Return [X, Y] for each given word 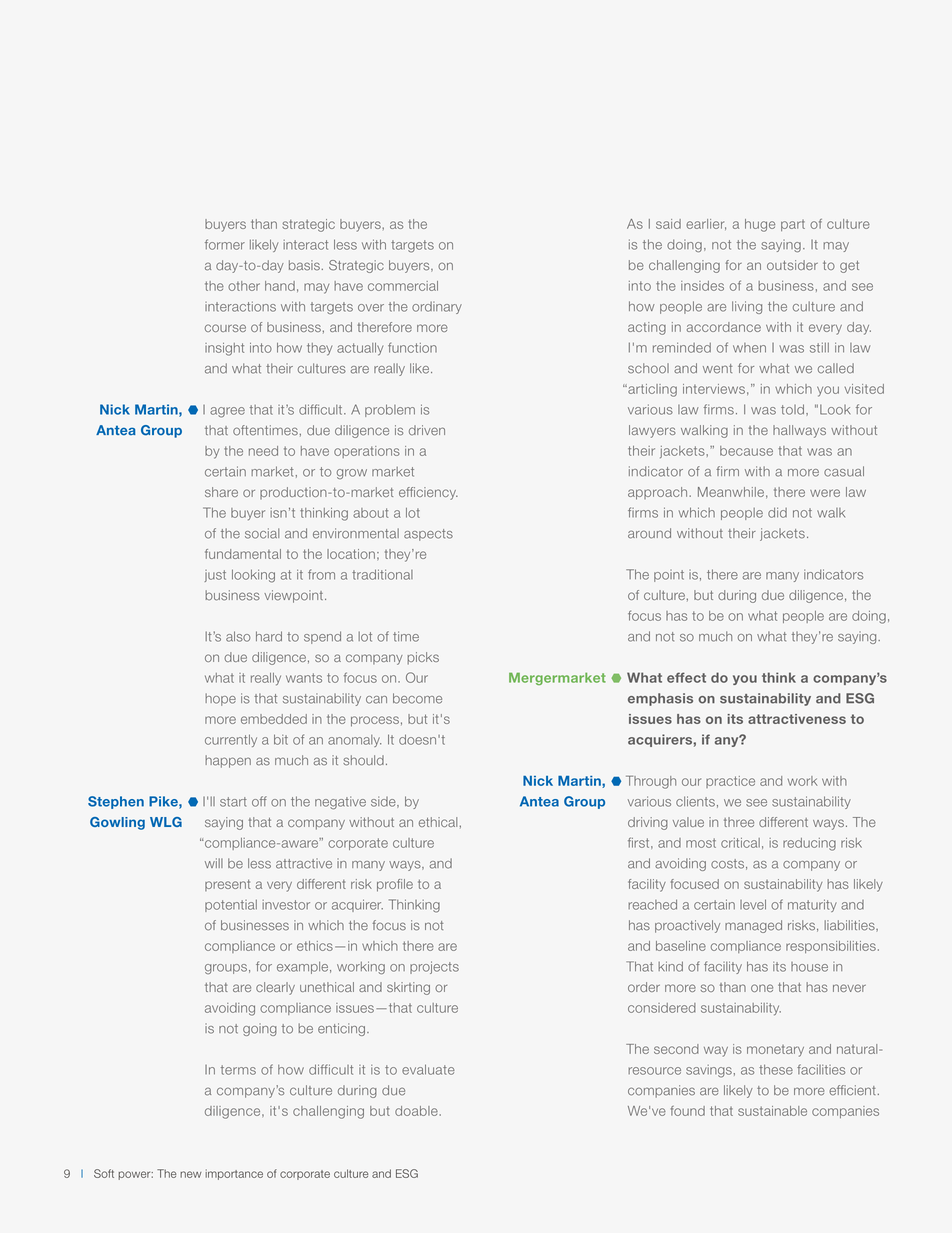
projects [434, 967]
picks [423, 658]
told [792, 409]
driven [427, 430]
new [191, 1174]
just [215, 576]
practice [730, 782]
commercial [403, 286]
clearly [275, 988]
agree [227, 412]
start [233, 802]
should [363, 760]
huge [760, 225]
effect [686, 677]
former [225, 244]
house [809, 967]
